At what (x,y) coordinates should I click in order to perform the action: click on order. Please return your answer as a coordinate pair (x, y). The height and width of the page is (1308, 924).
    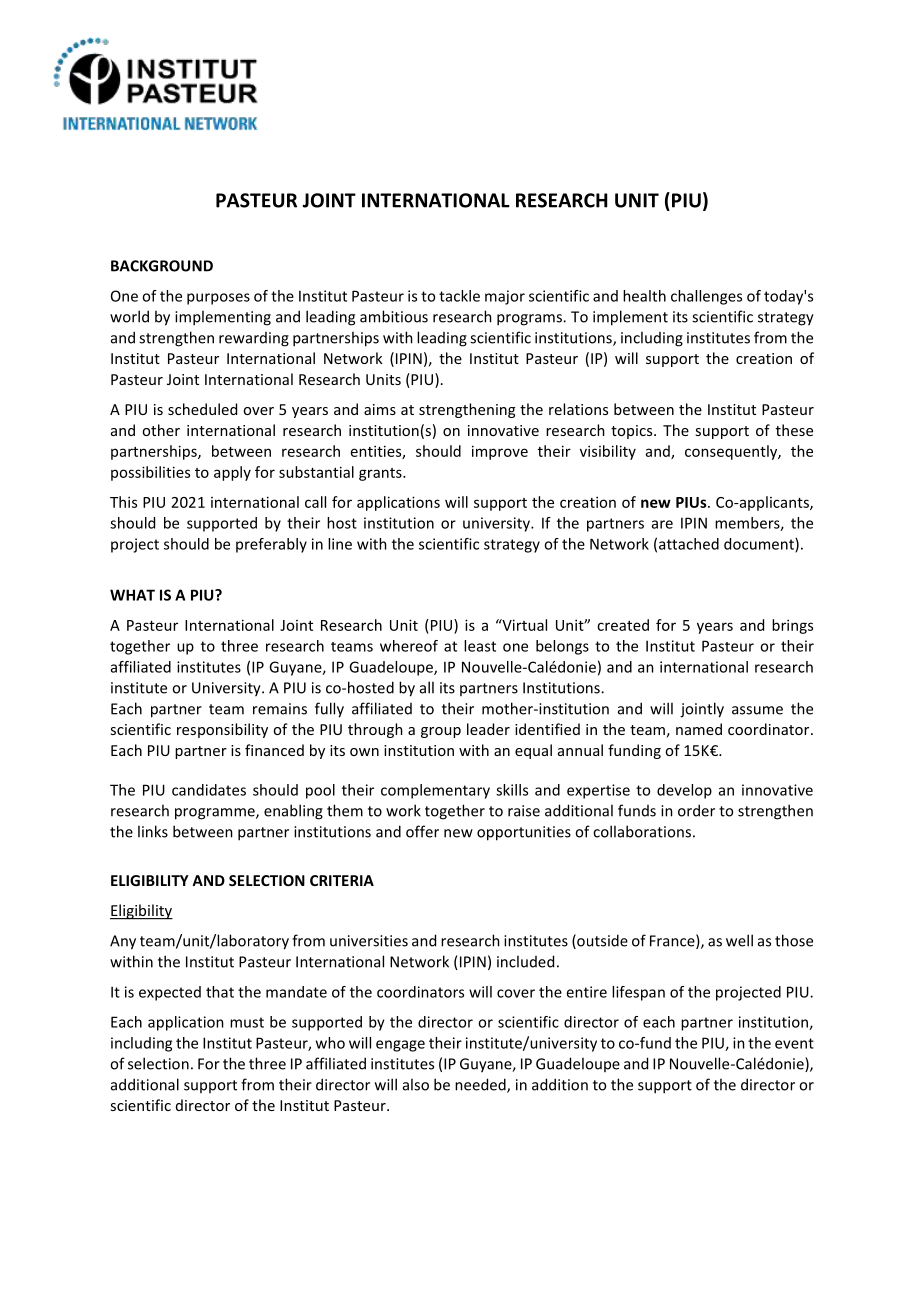
    Looking at the image, I should click on (696, 810).
